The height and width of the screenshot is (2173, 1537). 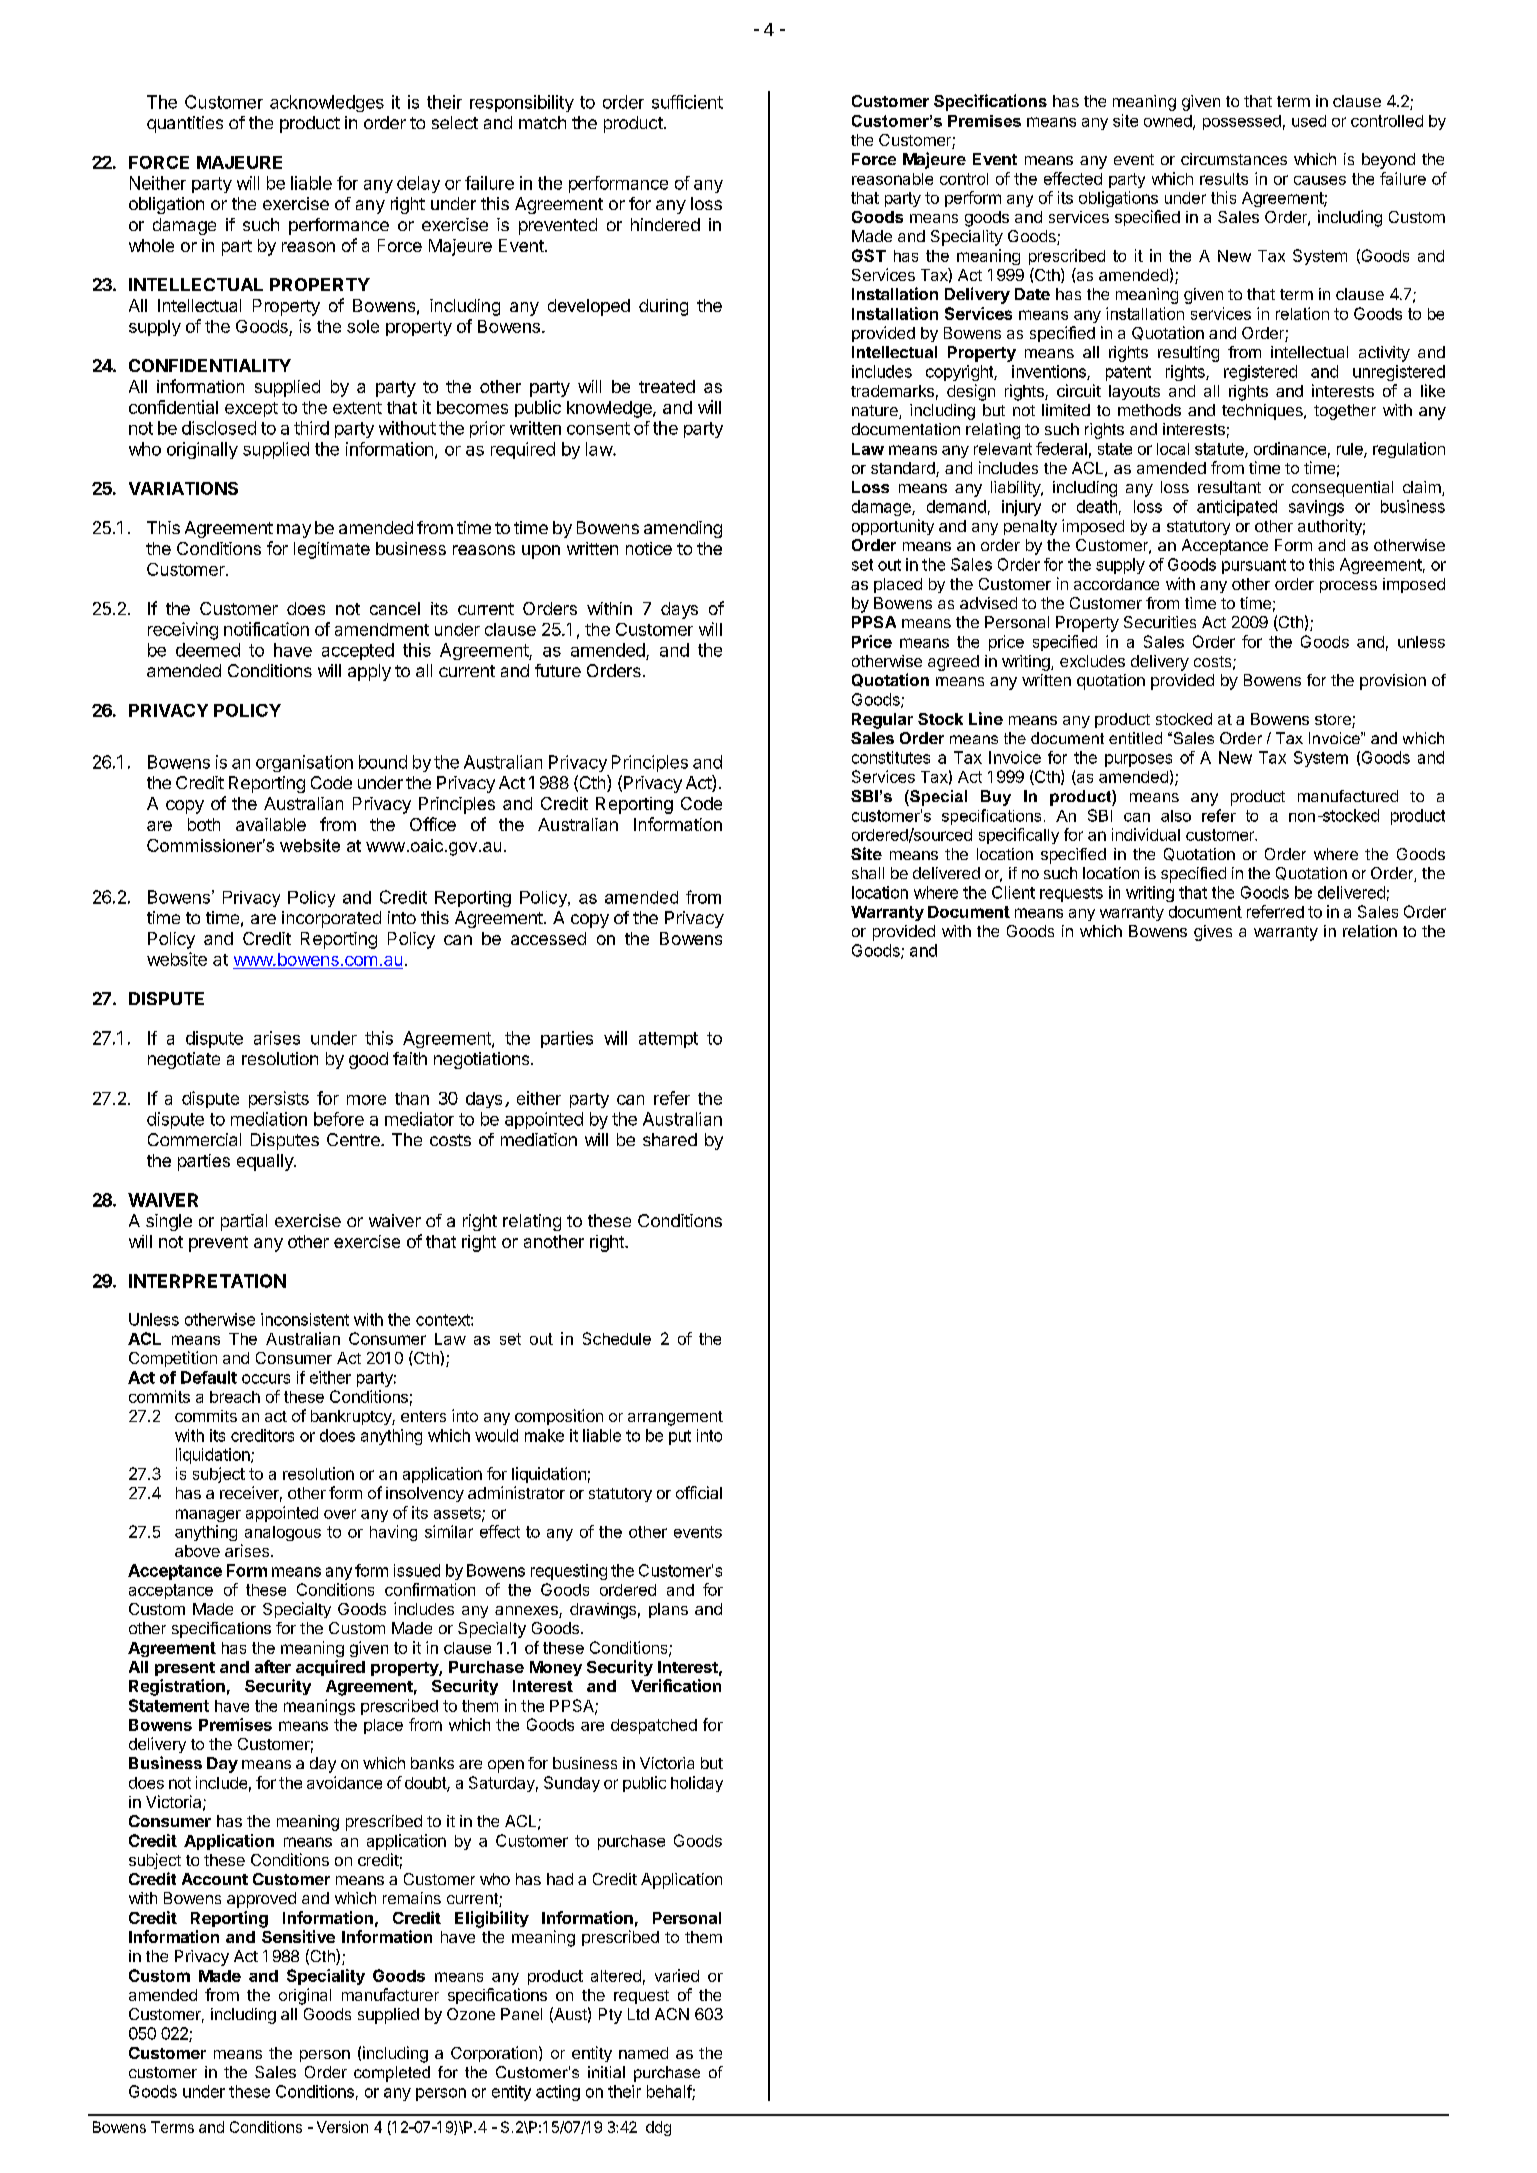 I want to click on gives, so click(x=1213, y=933).
